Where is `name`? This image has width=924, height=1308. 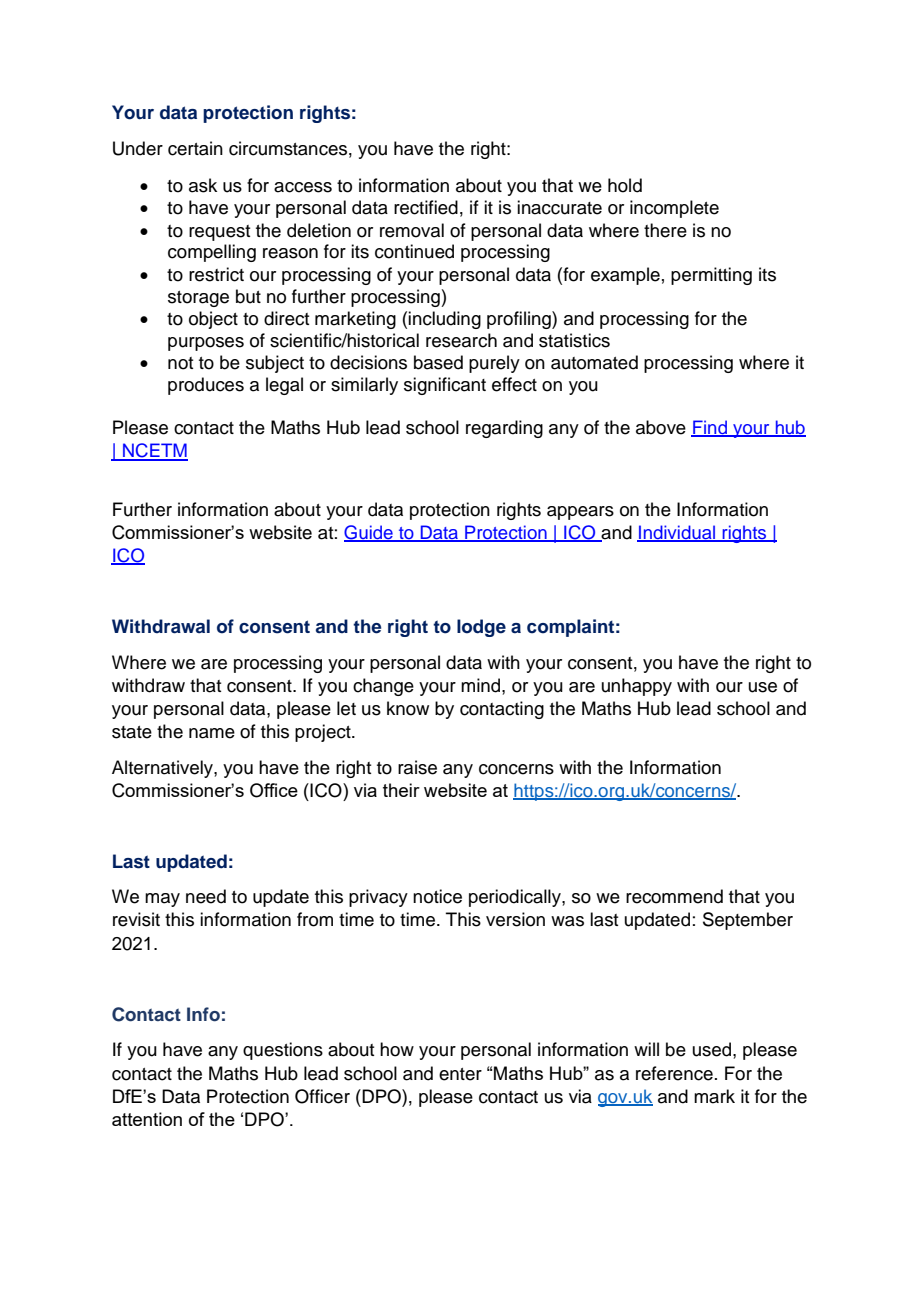
name is located at coordinates (212, 733).
